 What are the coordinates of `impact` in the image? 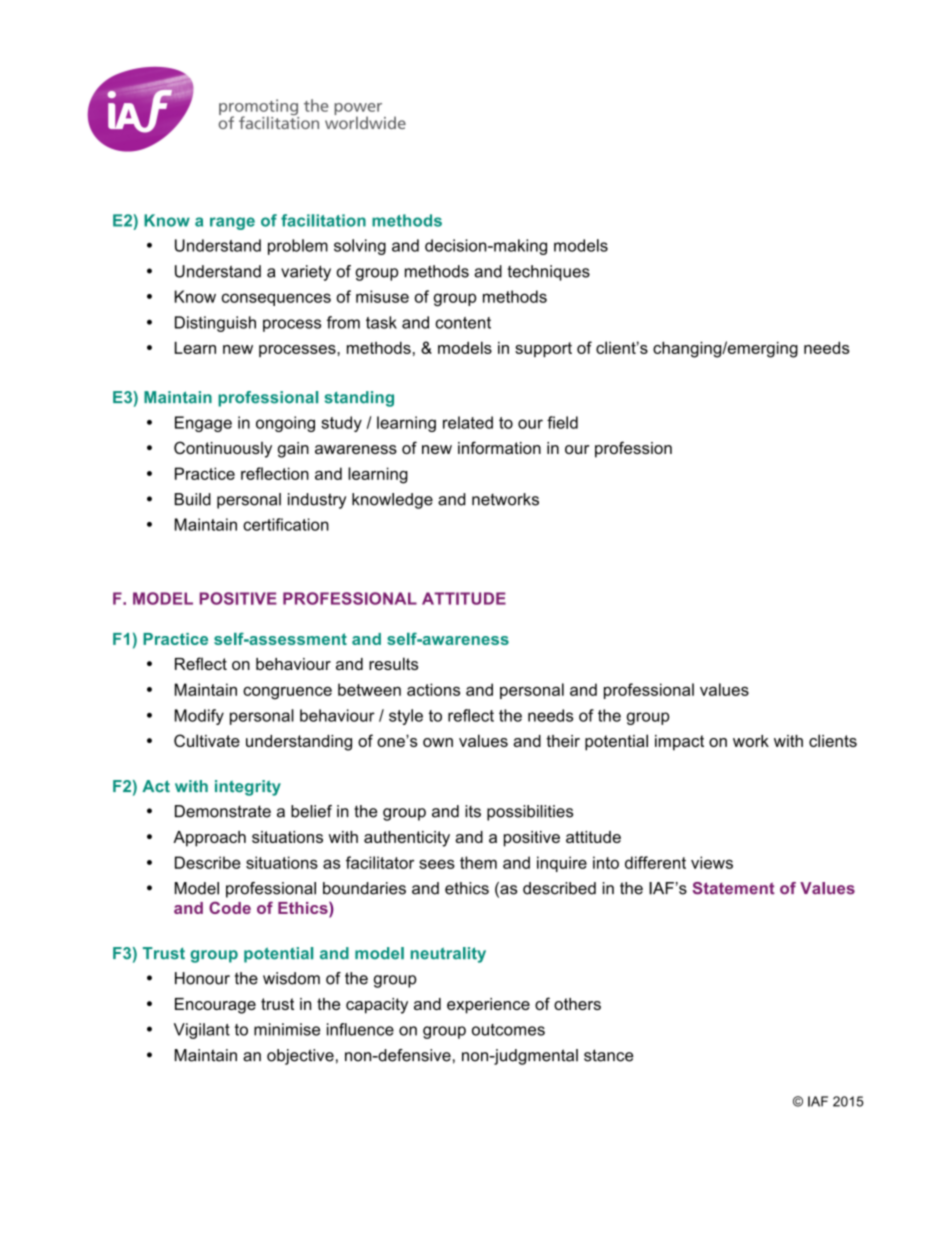 It's located at (679, 743).
